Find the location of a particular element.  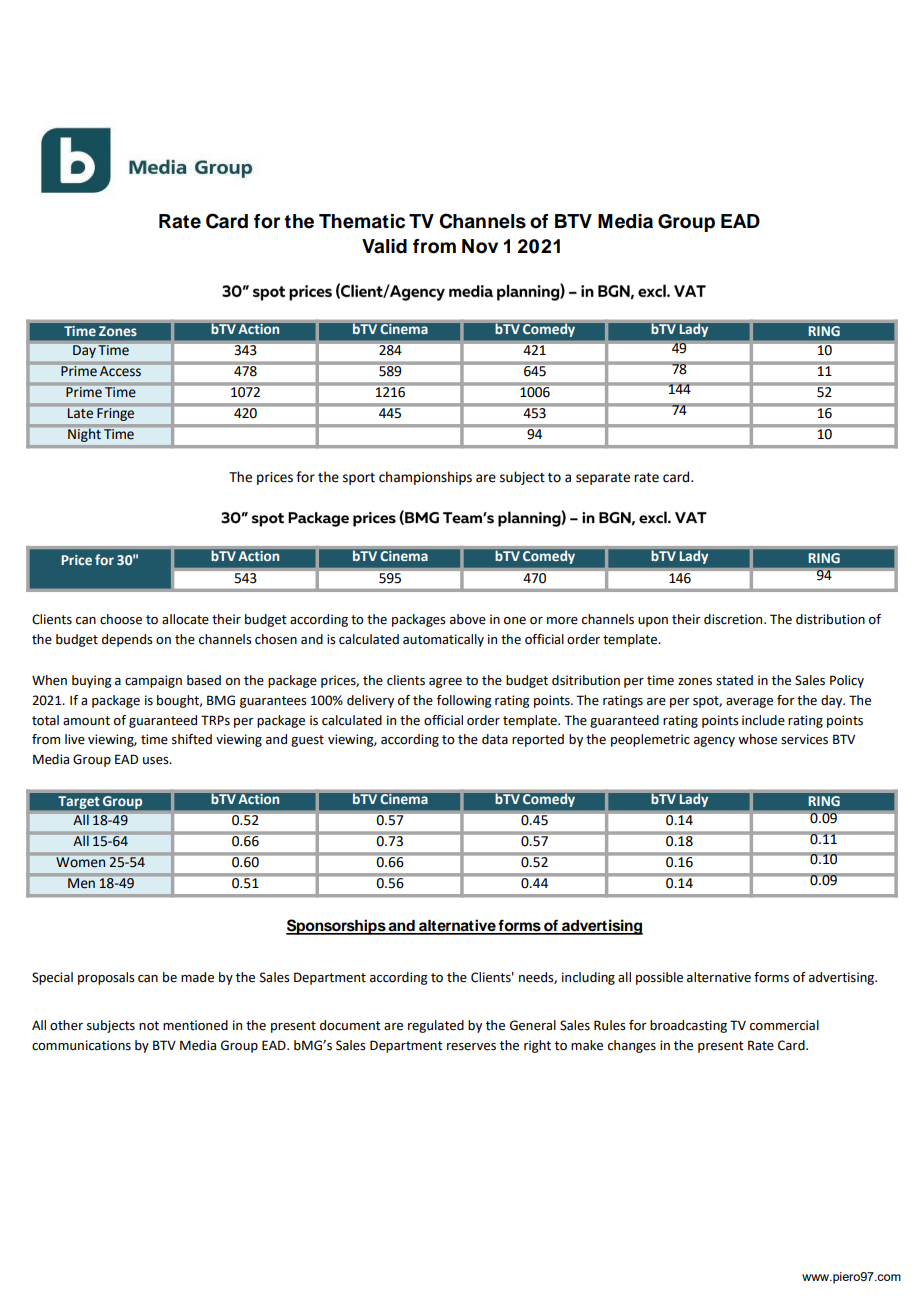

Nov is located at coordinates (480, 246).
